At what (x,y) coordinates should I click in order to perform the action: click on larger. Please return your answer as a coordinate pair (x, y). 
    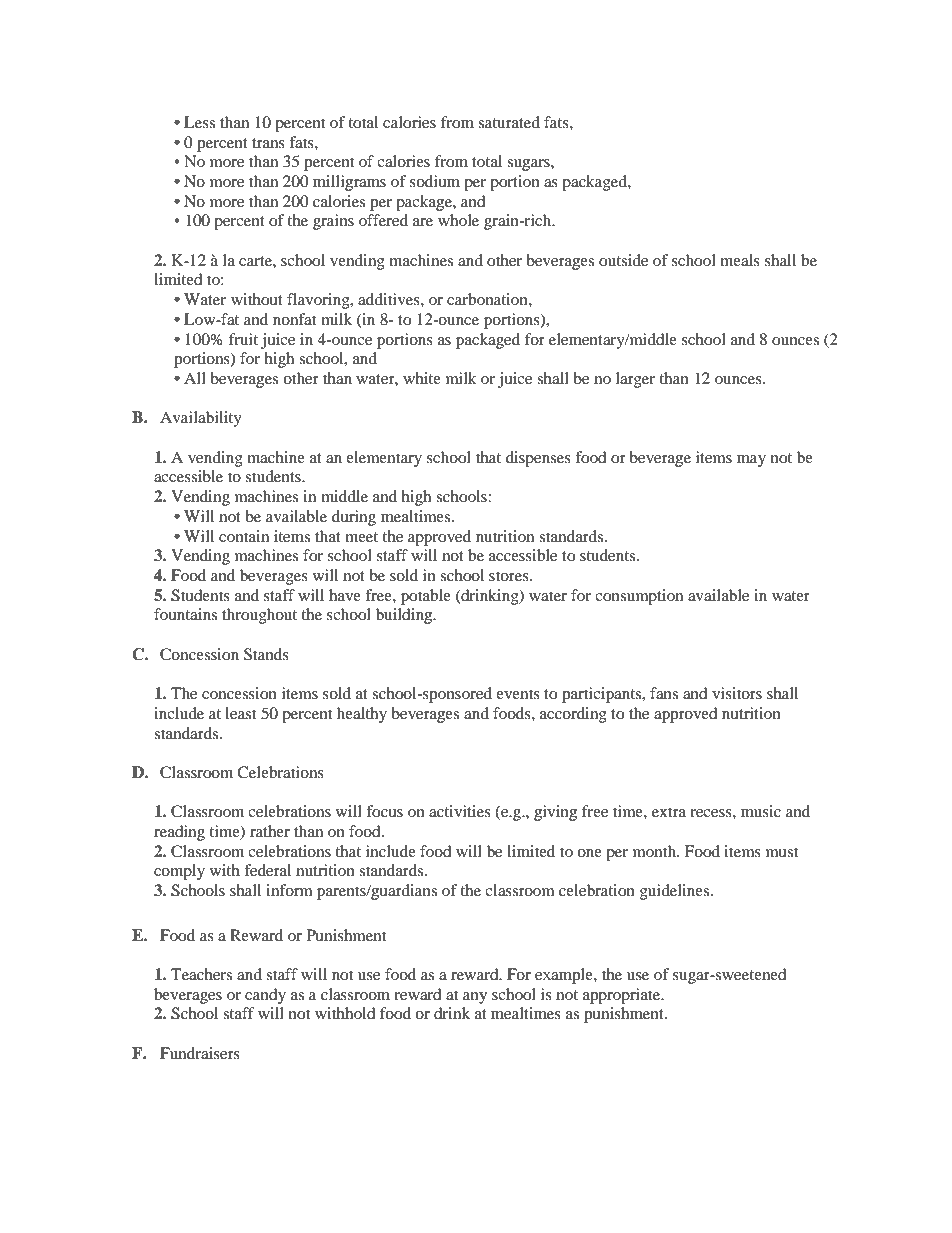
    Looking at the image, I should click on (635, 380).
